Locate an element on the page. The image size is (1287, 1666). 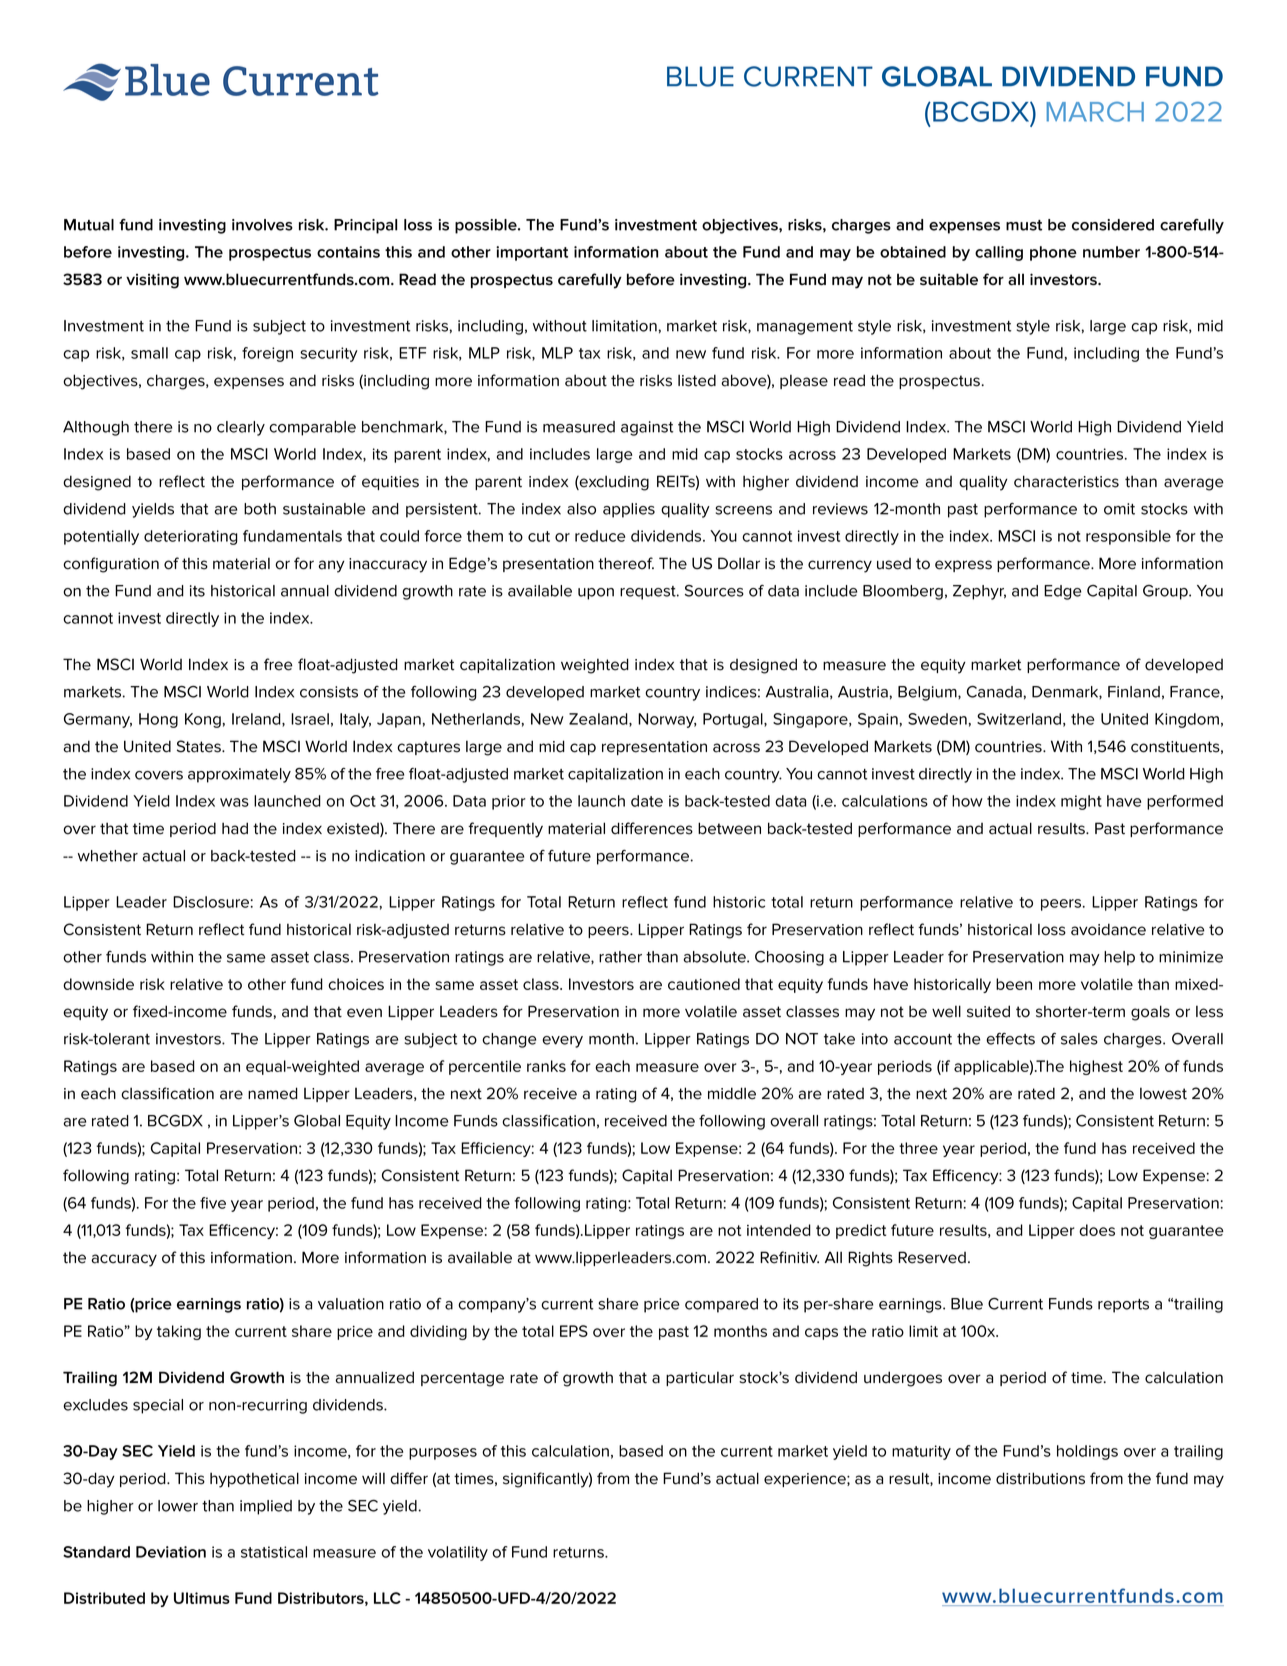
had is located at coordinates (235, 828).
